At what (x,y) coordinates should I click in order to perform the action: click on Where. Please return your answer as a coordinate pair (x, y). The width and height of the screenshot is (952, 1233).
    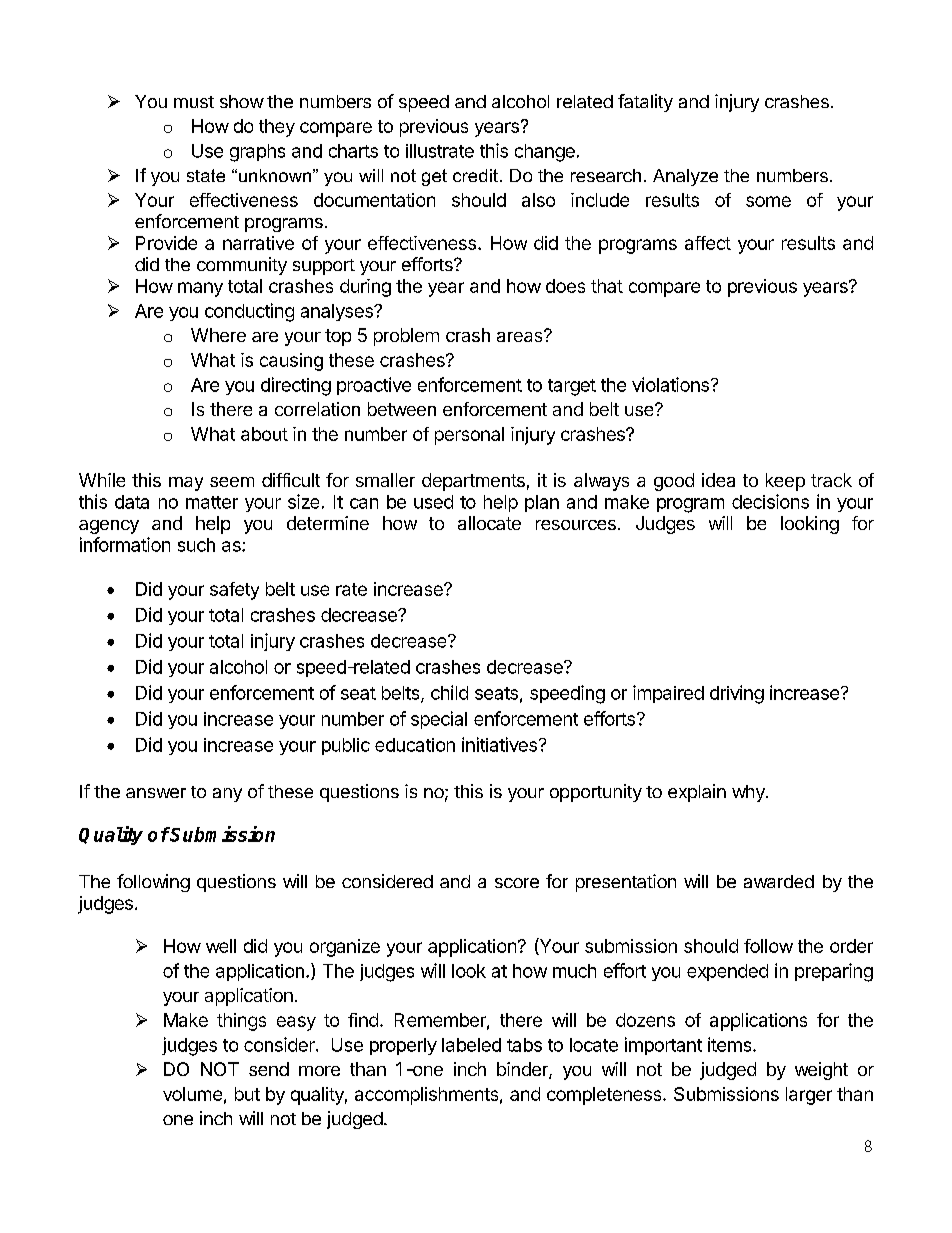
    Looking at the image, I should click on (218, 335).
